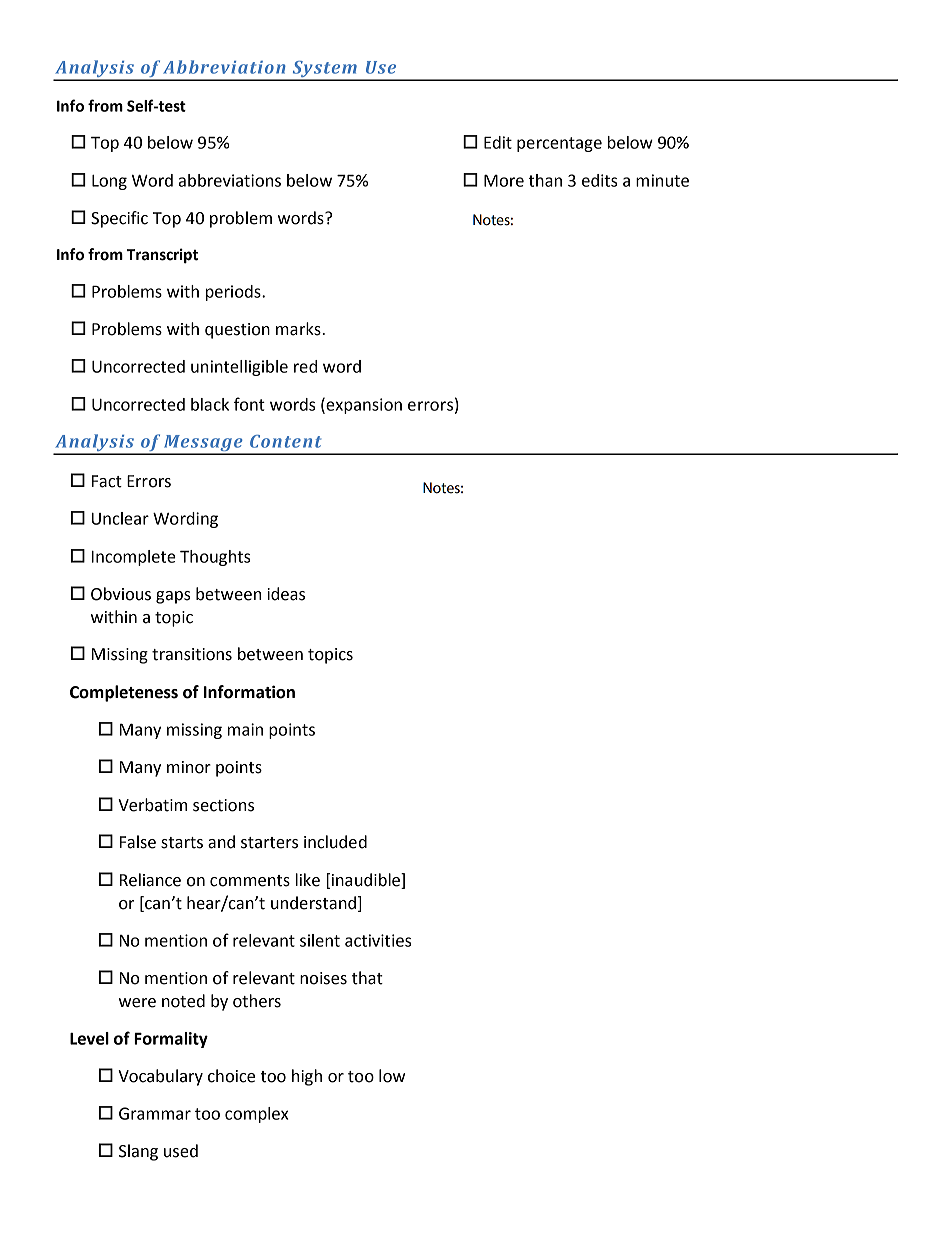 The image size is (952, 1233). I want to click on ideas, so click(286, 594).
